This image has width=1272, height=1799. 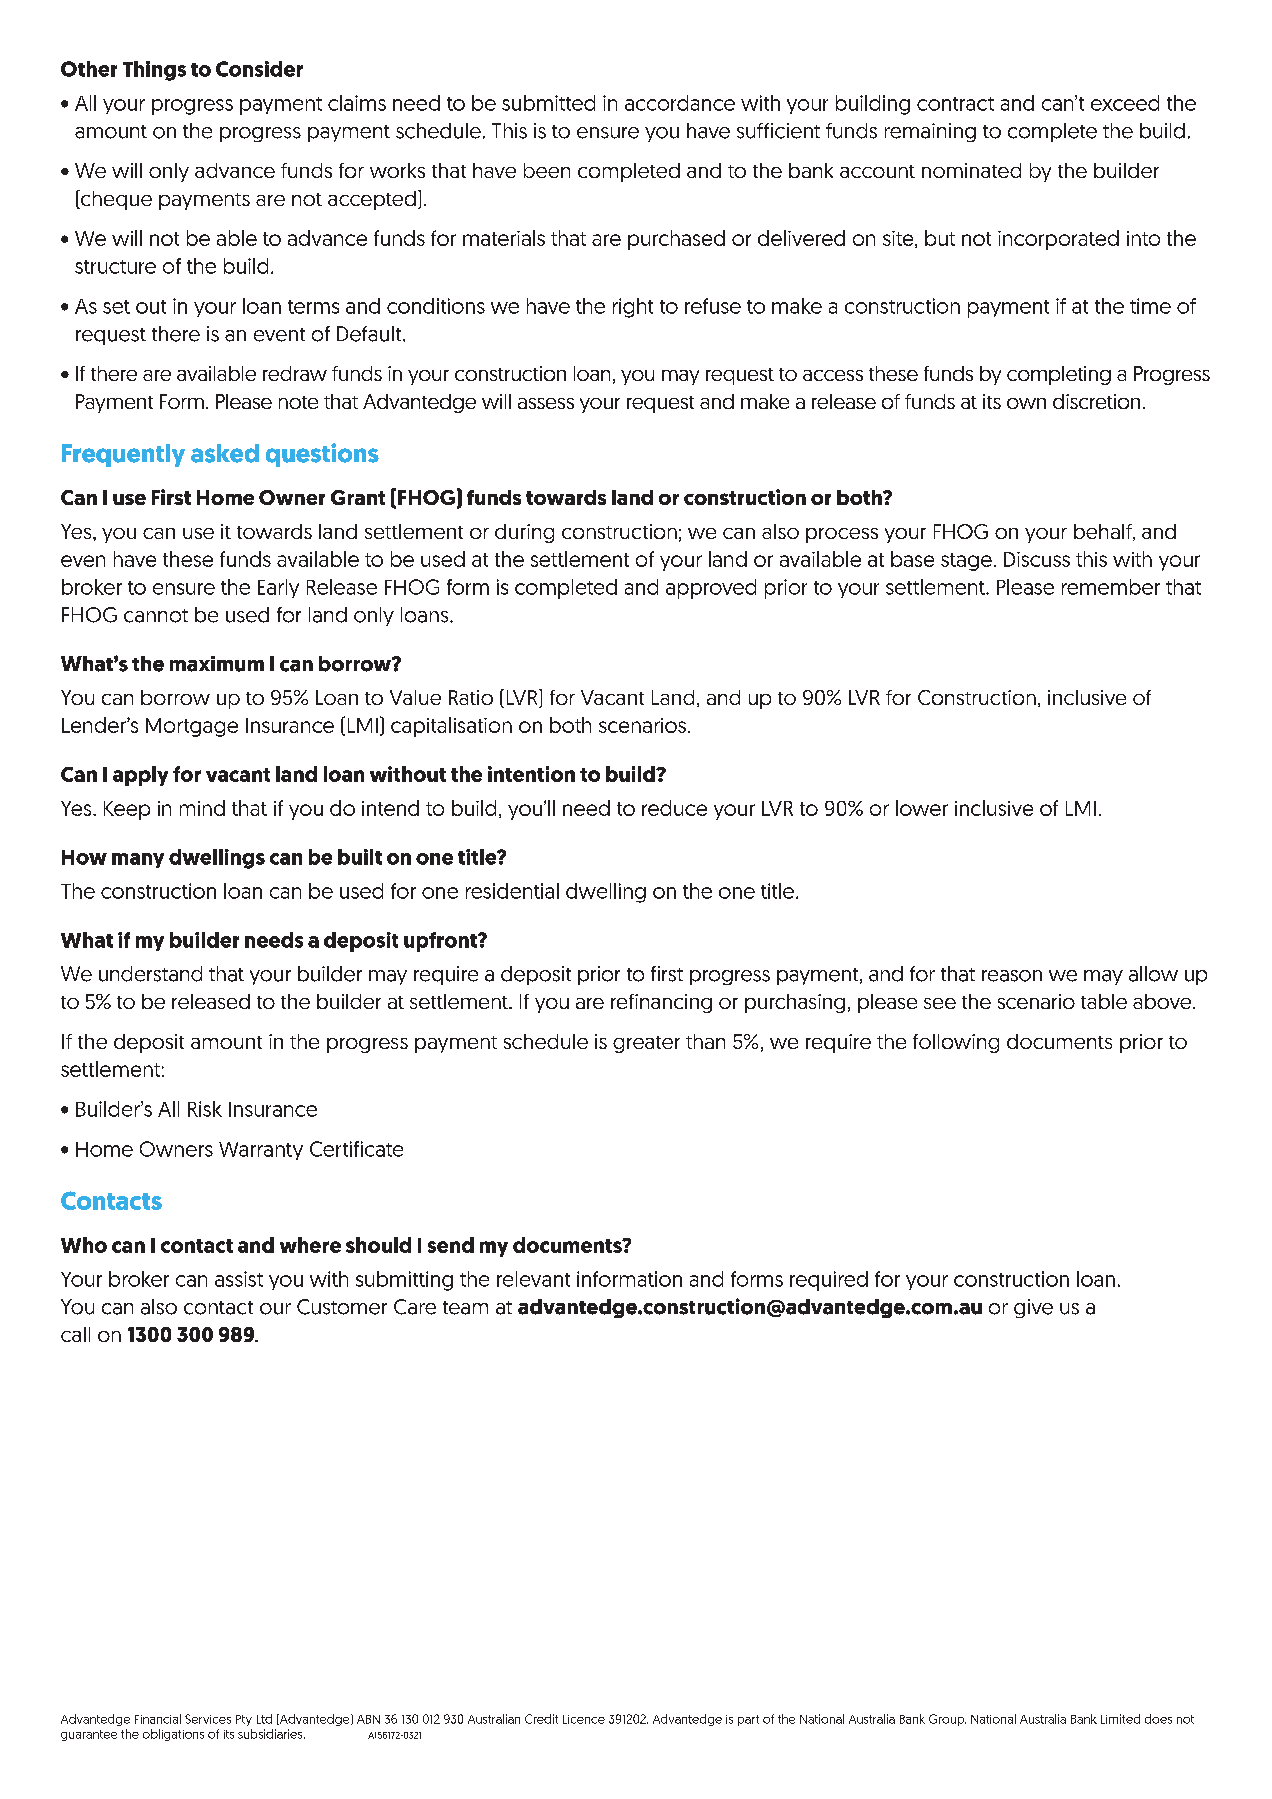 I want to click on accordance, so click(x=680, y=103).
